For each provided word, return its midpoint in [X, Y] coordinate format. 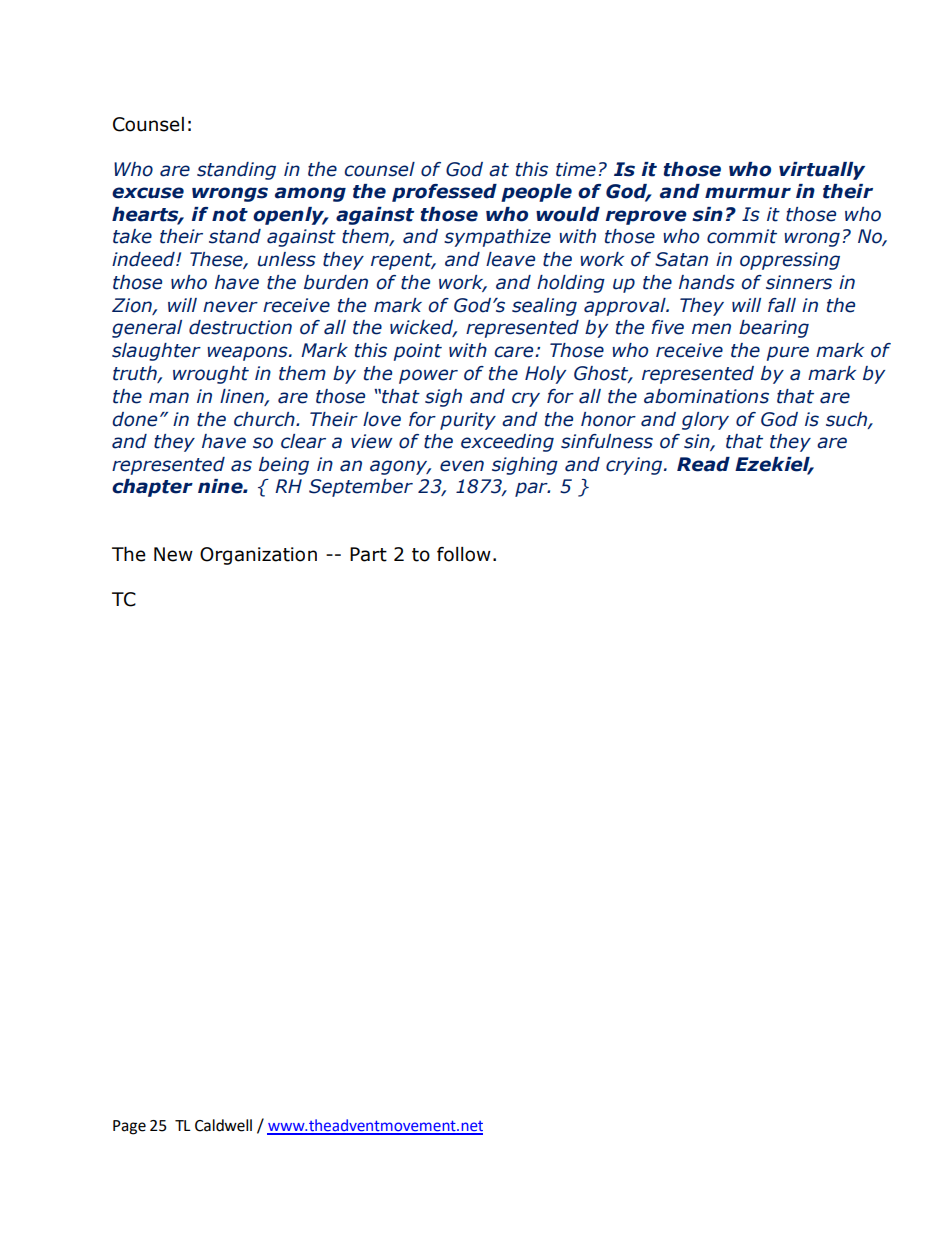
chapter [152, 488]
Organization [258, 556]
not [230, 215]
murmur [748, 193]
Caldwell [223, 1125]
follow [464, 554]
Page [129, 1127]
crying [635, 466]
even [462, 466]
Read [703, 464]
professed [444, 193]
